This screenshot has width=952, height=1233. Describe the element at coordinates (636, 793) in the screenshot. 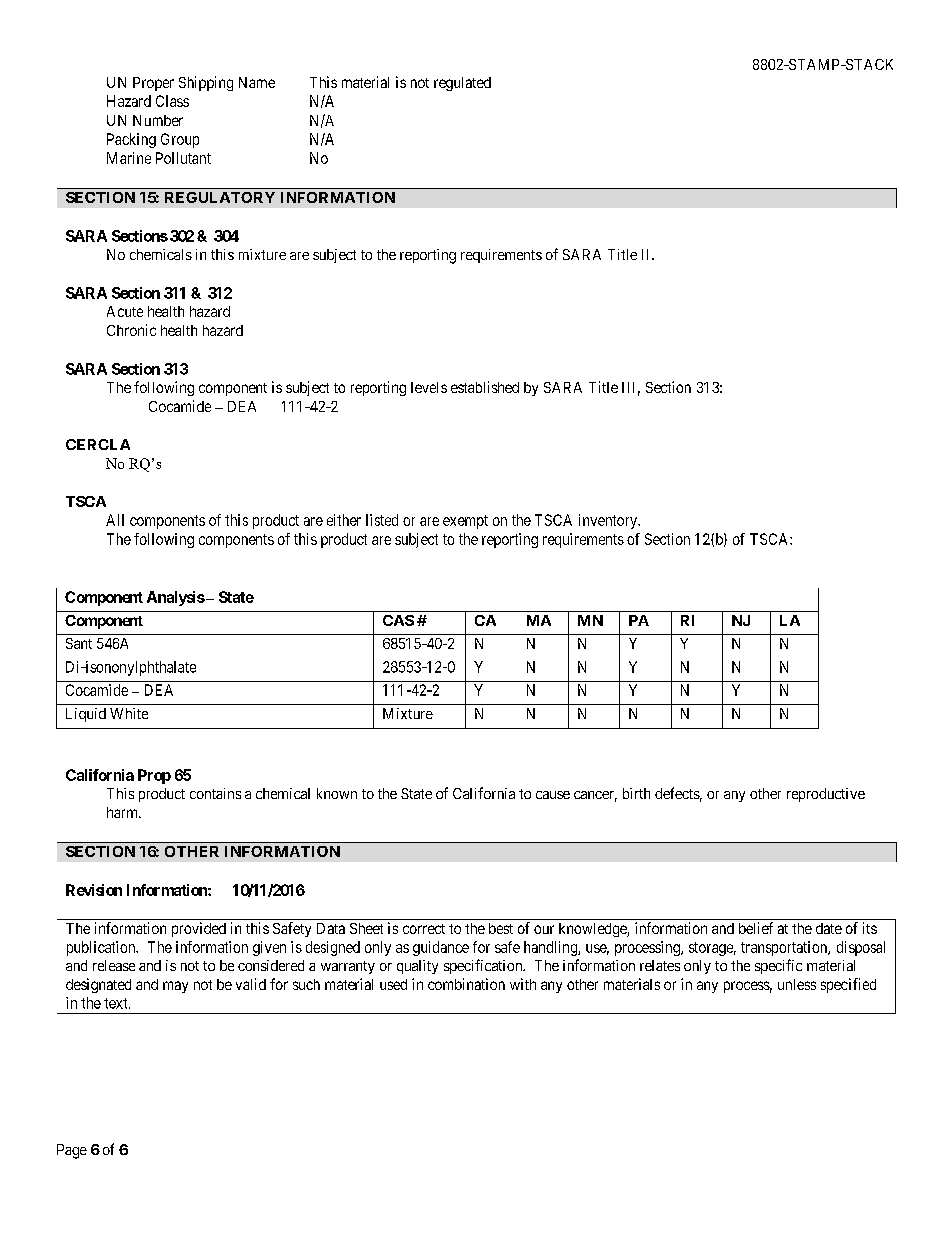

I see `birth` at that location.
